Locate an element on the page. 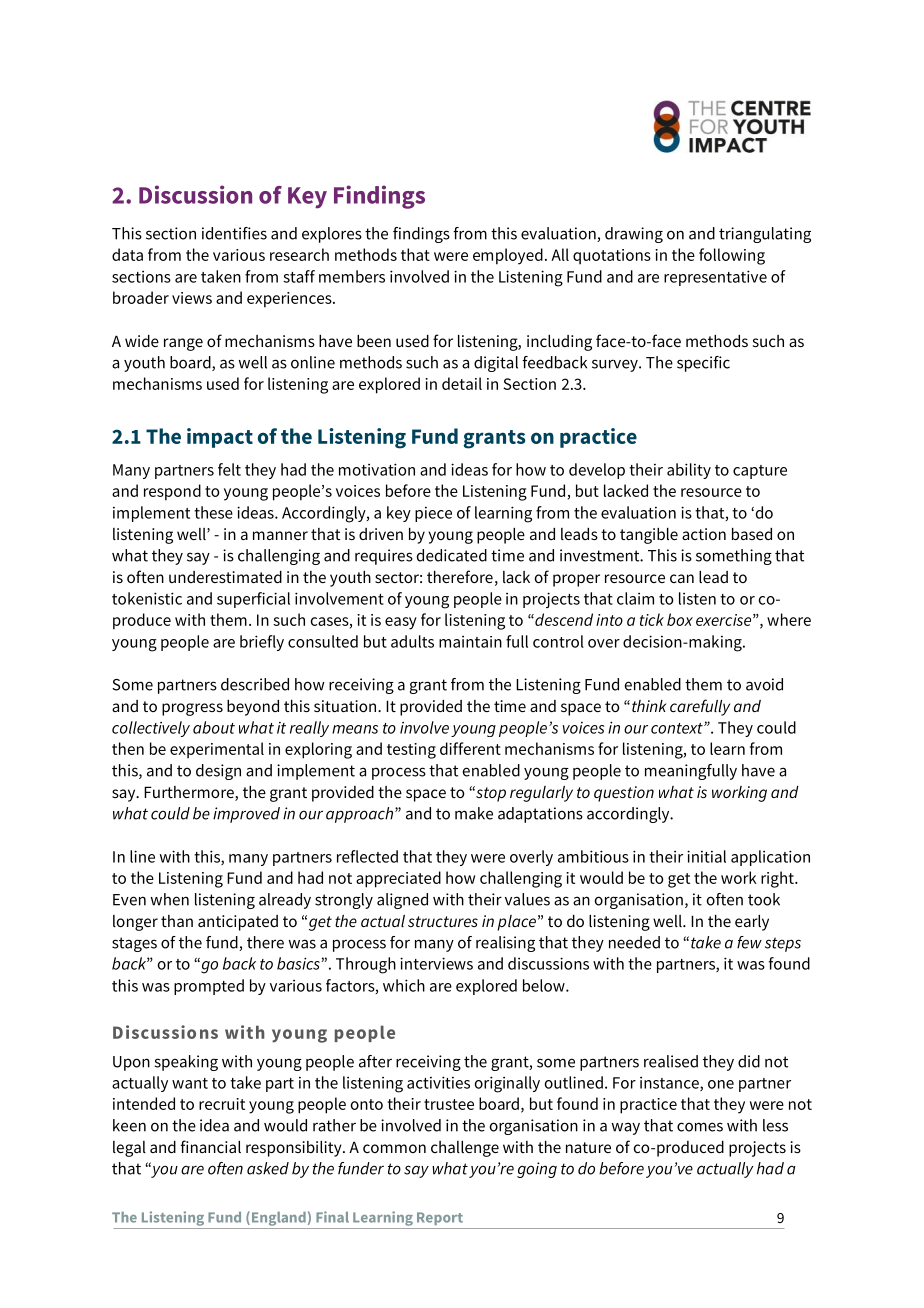 The height and width of the document is (1308, 924). different is located at coordinates (470, 748).
